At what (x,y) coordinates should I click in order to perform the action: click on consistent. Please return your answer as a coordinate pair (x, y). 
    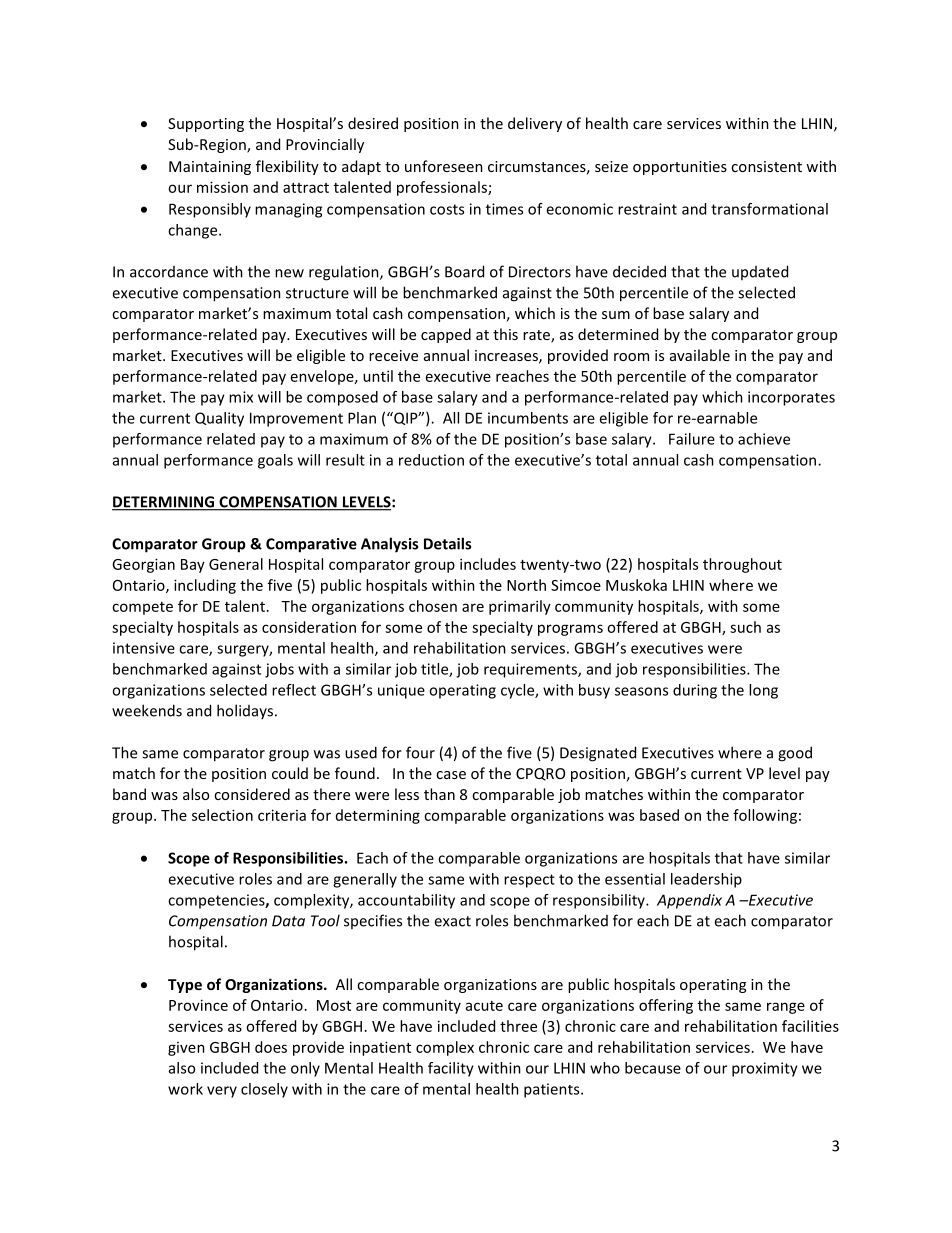
    Looking at the image, I should click on (766, 166).
